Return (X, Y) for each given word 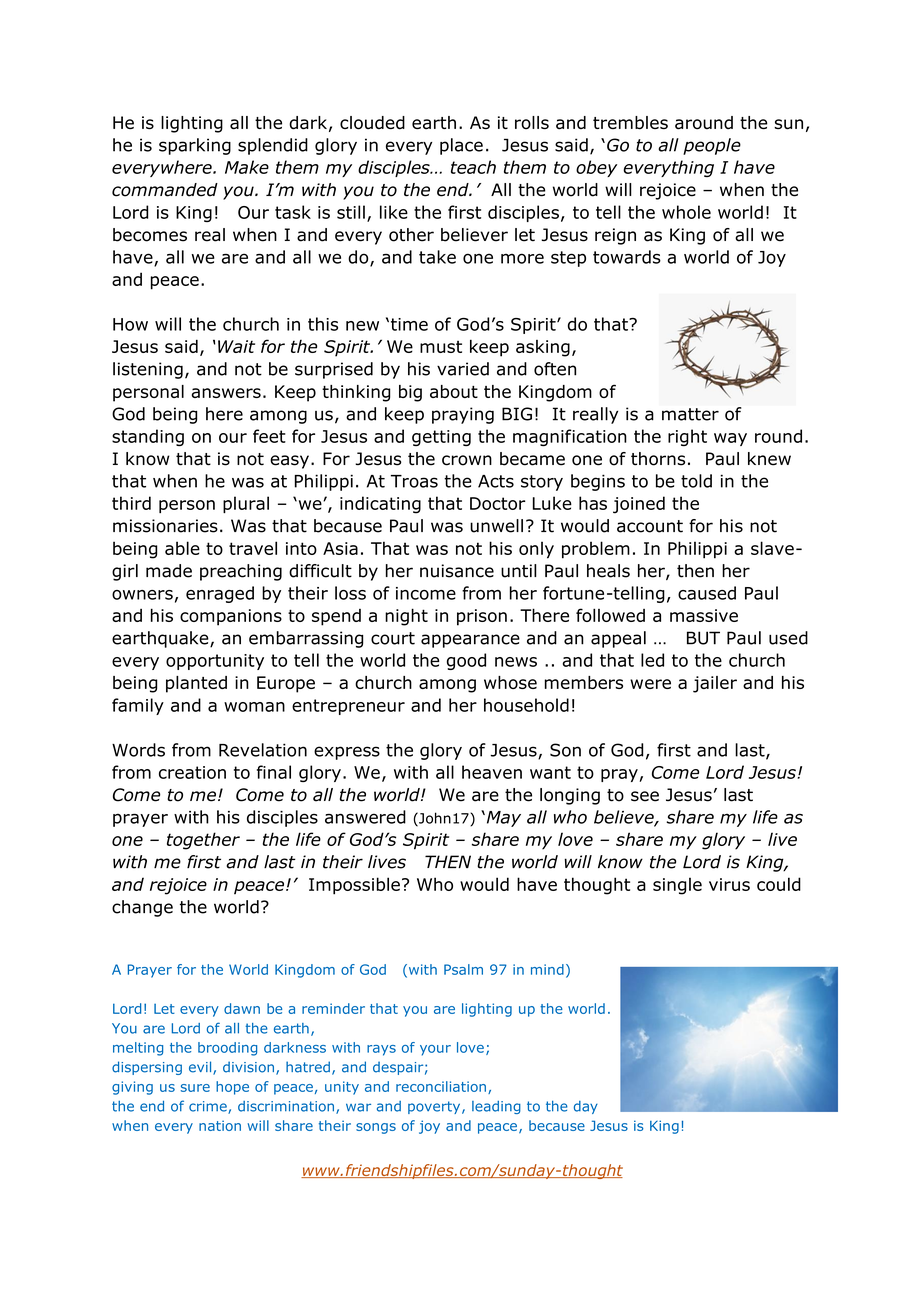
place (461, 146)
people (712, 146)
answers (226, 393)
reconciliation (441, 1086)
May (502, 819)
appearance (470, 641)
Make (247, 167)
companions (231, 617)
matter (690, 414)
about (454, 391)
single (677, 886)
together (203, 841)
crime (209, 1107)
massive (704, 615)
